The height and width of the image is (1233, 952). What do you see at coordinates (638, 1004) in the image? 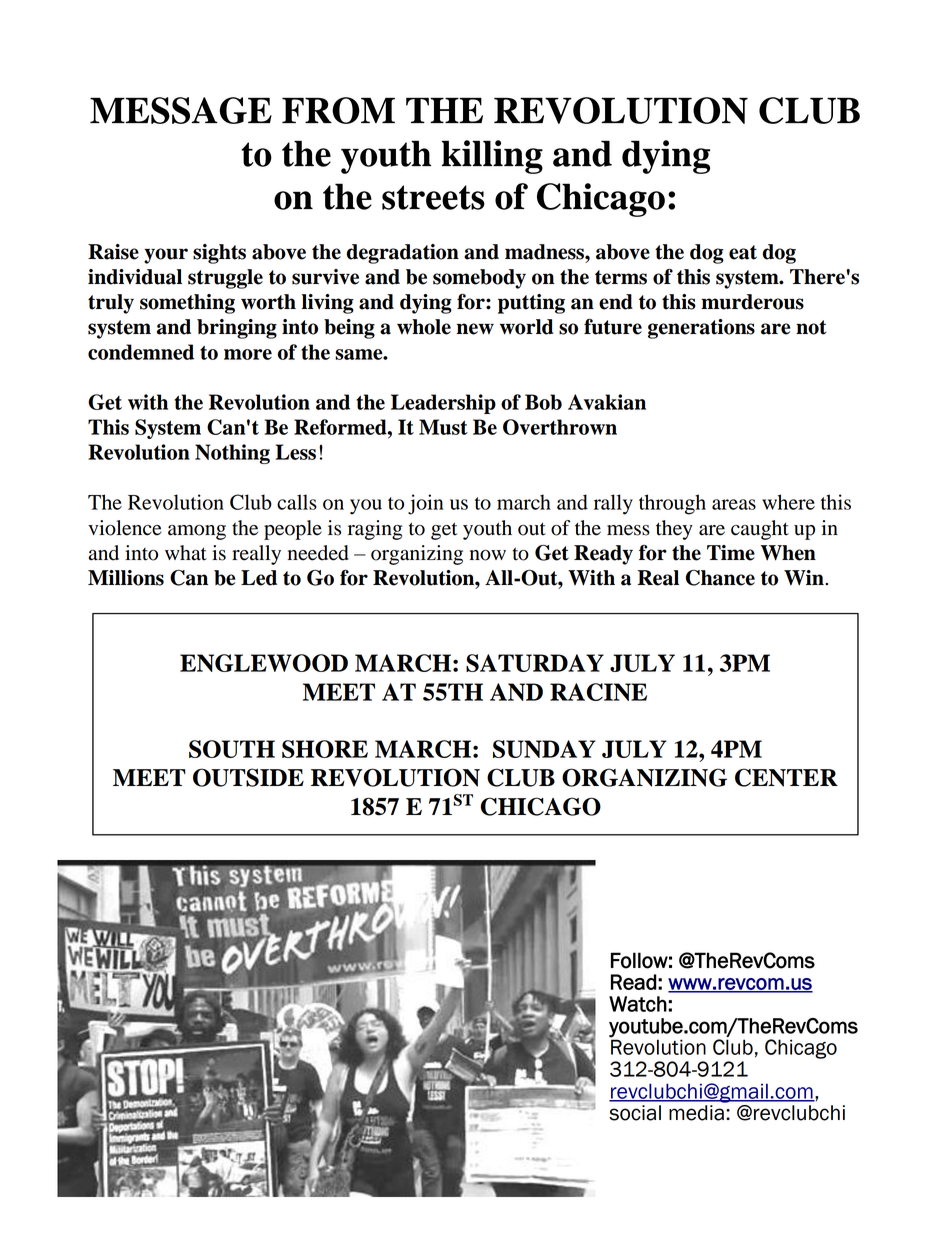
I see `Watch` at bounding box center [638, 1004].
